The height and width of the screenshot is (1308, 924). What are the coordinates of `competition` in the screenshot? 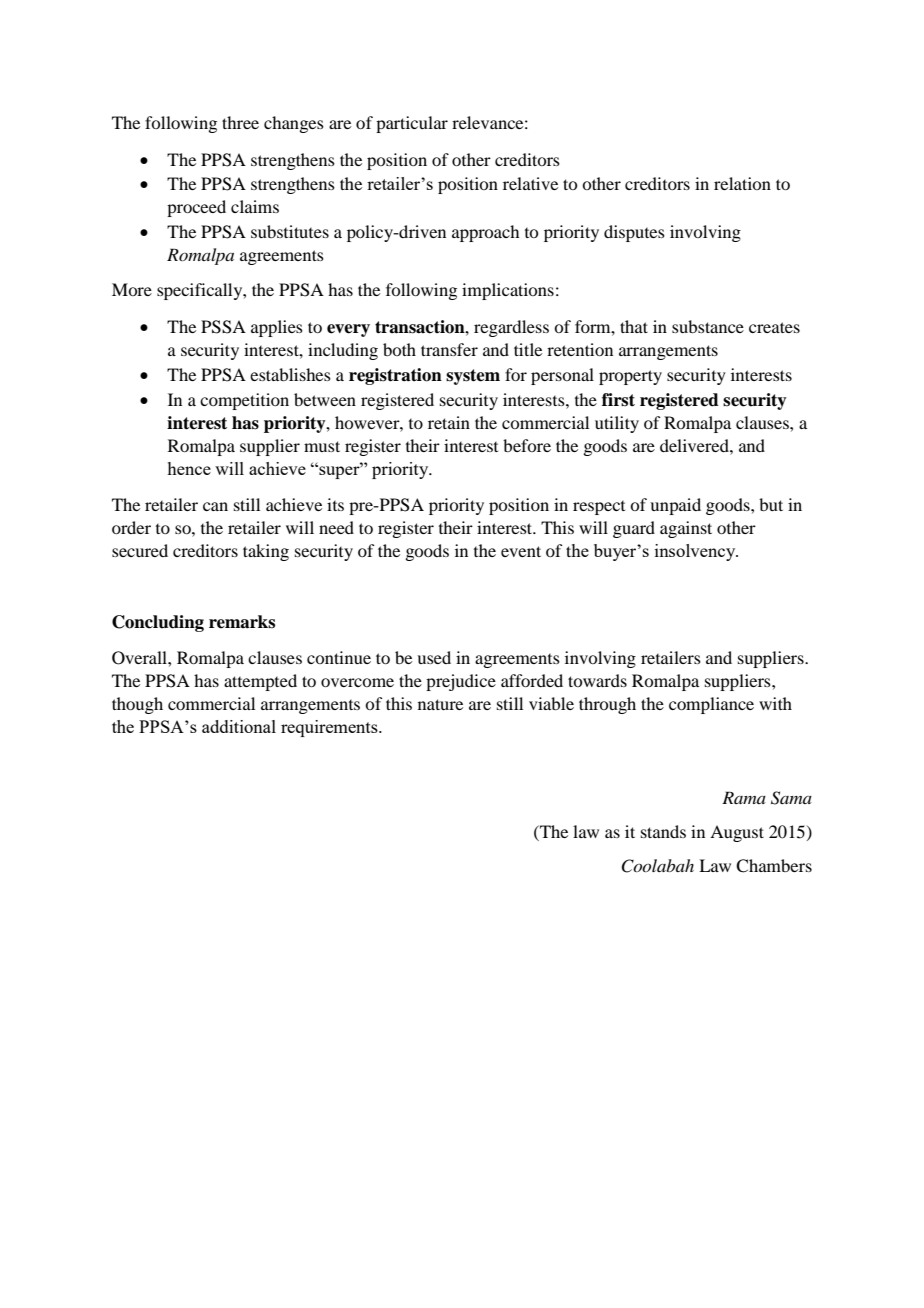 It's located at (244, 401).
